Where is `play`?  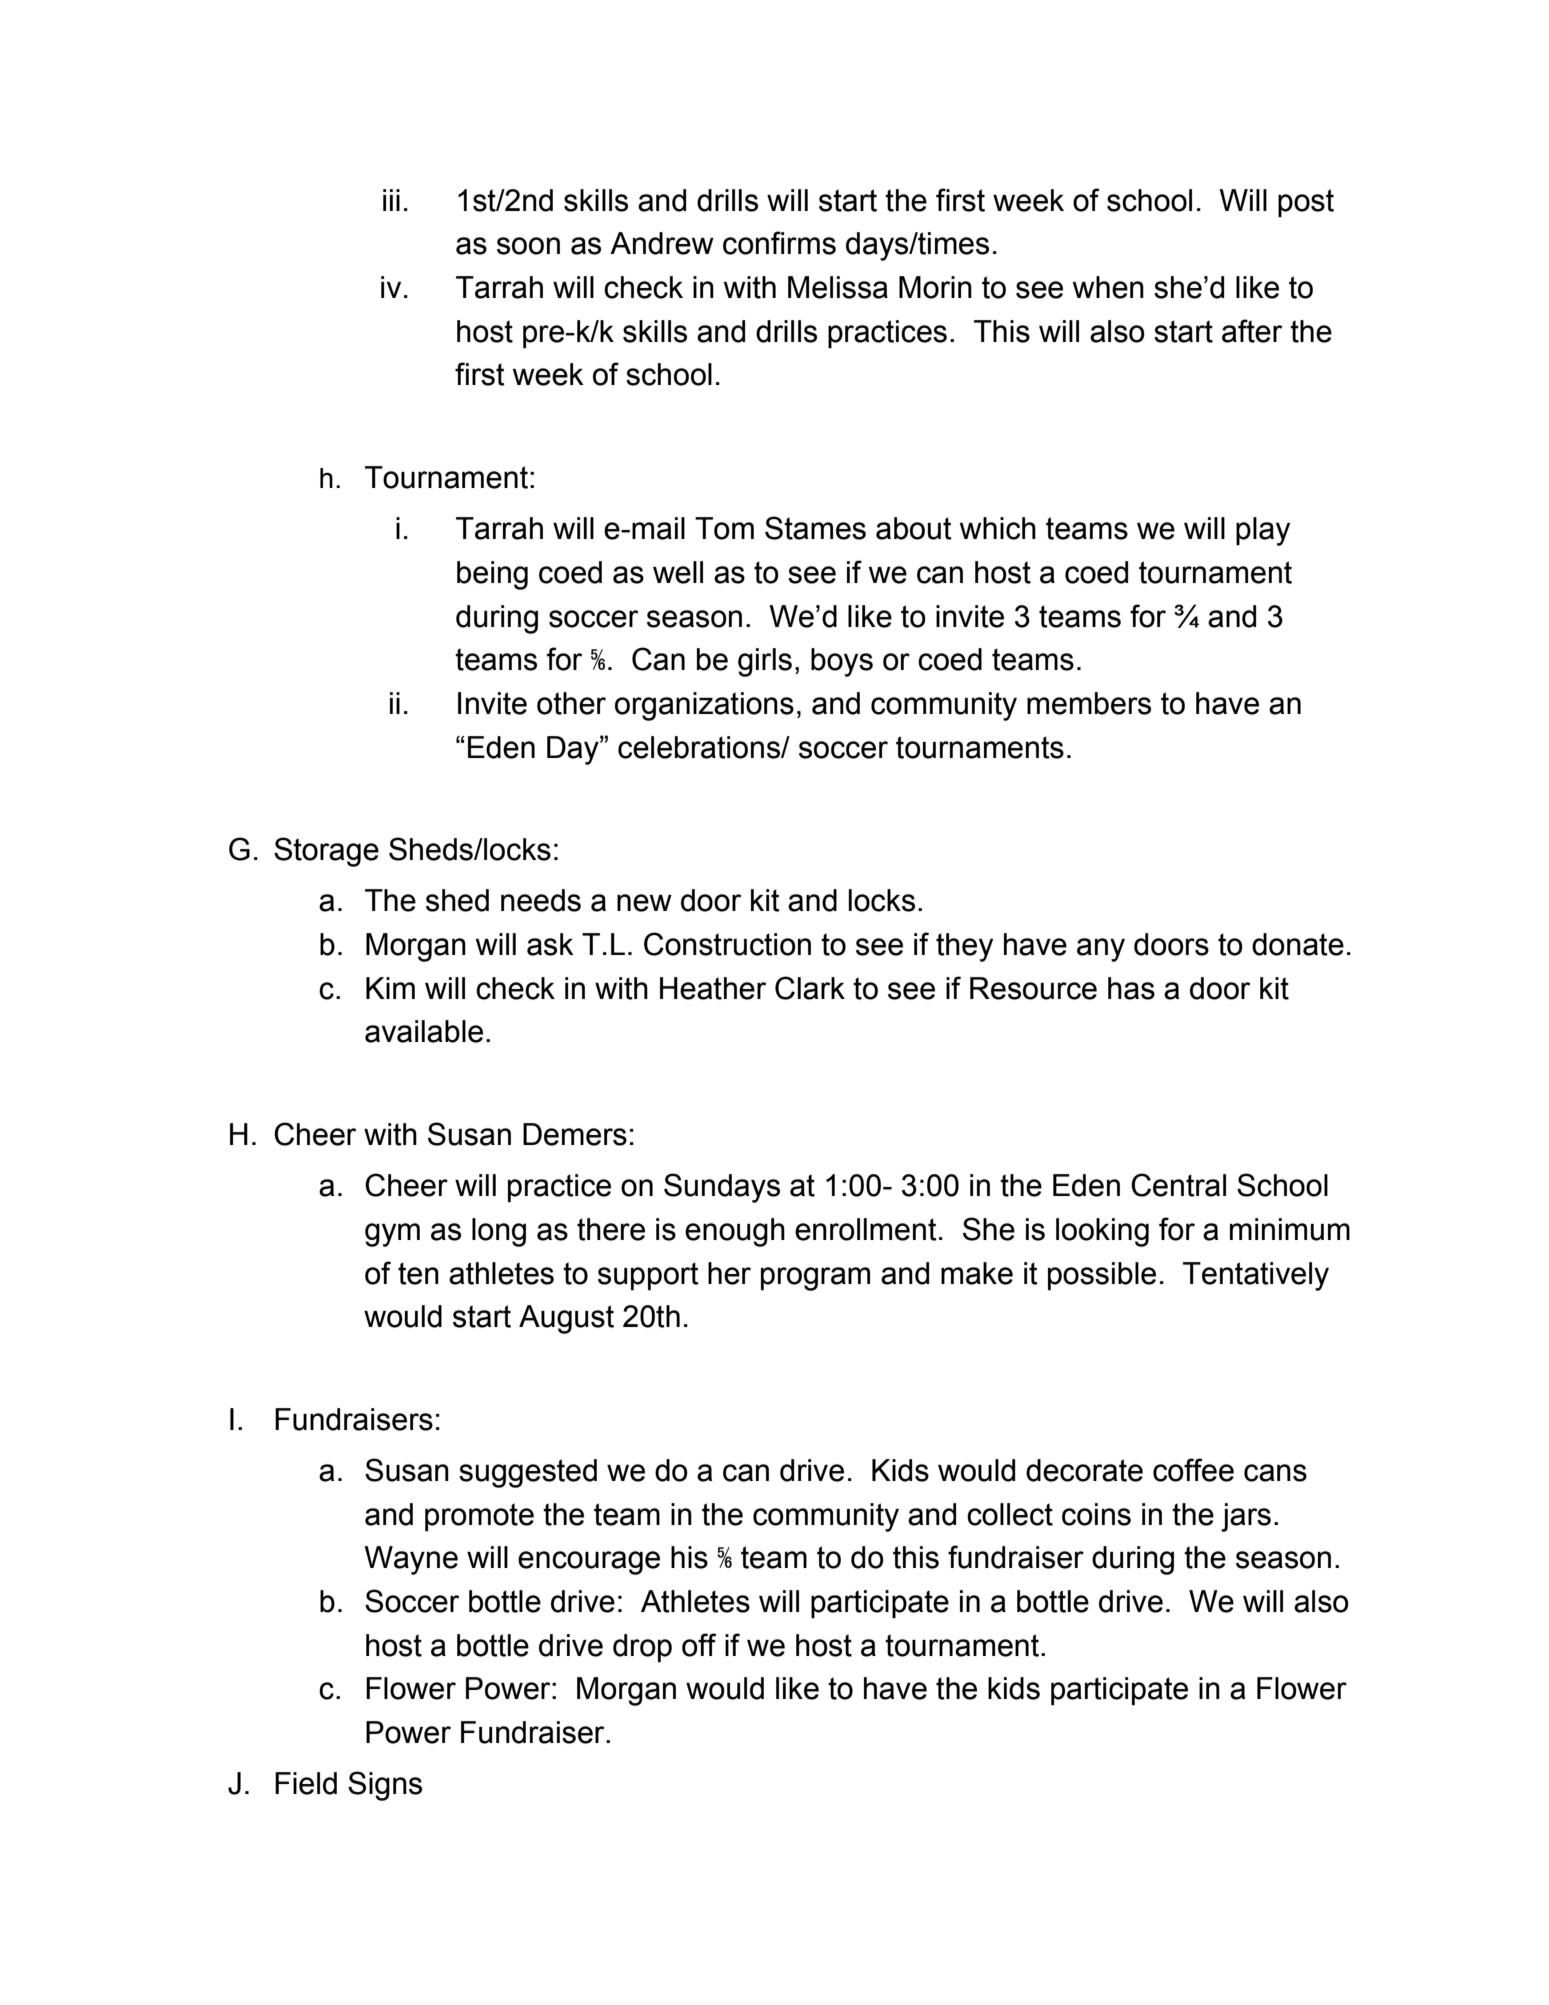 play is located at coordinates (1263, 531).
